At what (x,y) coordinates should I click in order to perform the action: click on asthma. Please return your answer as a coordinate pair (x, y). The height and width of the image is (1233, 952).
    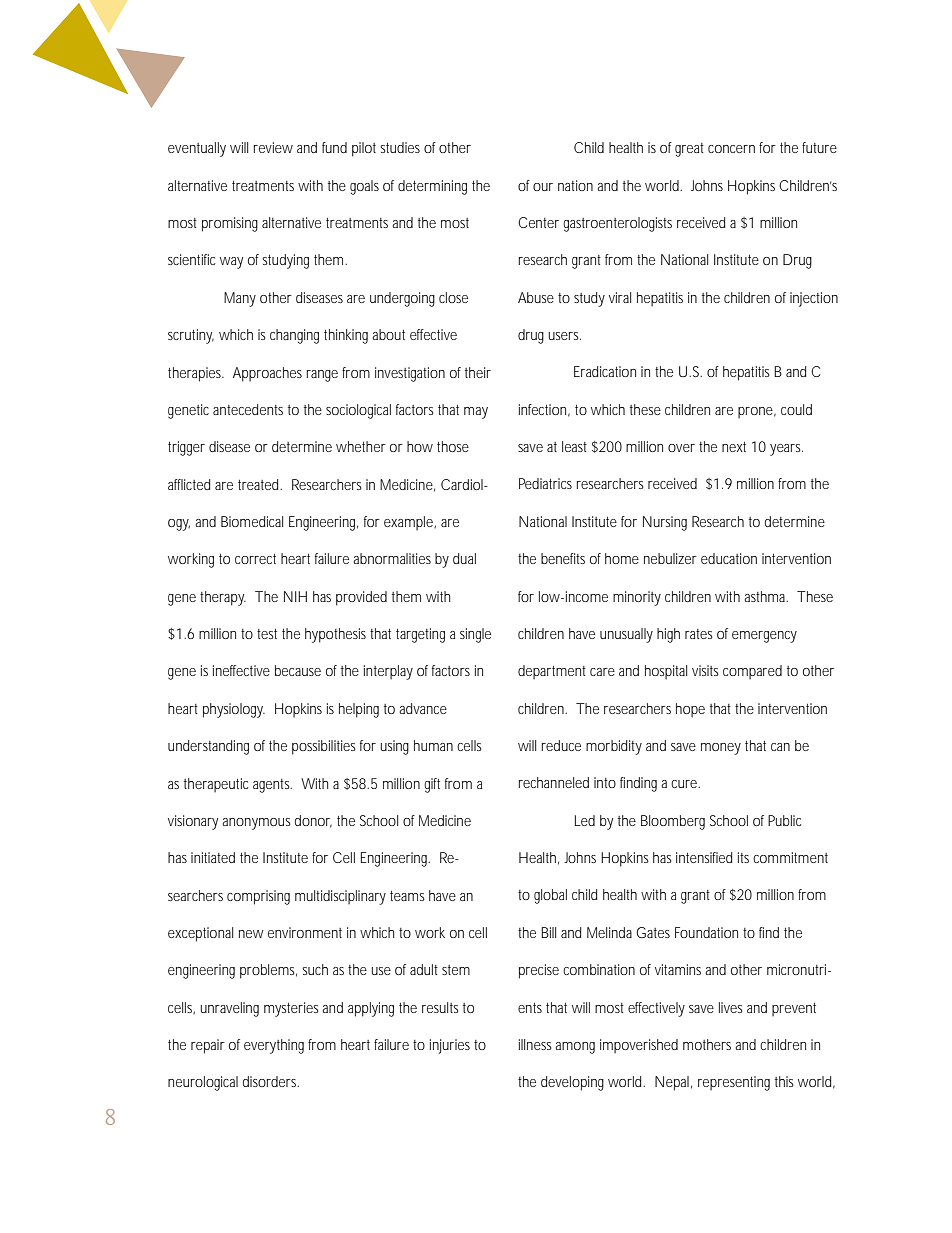
    Looking at the image, I should click on (766, 596).
